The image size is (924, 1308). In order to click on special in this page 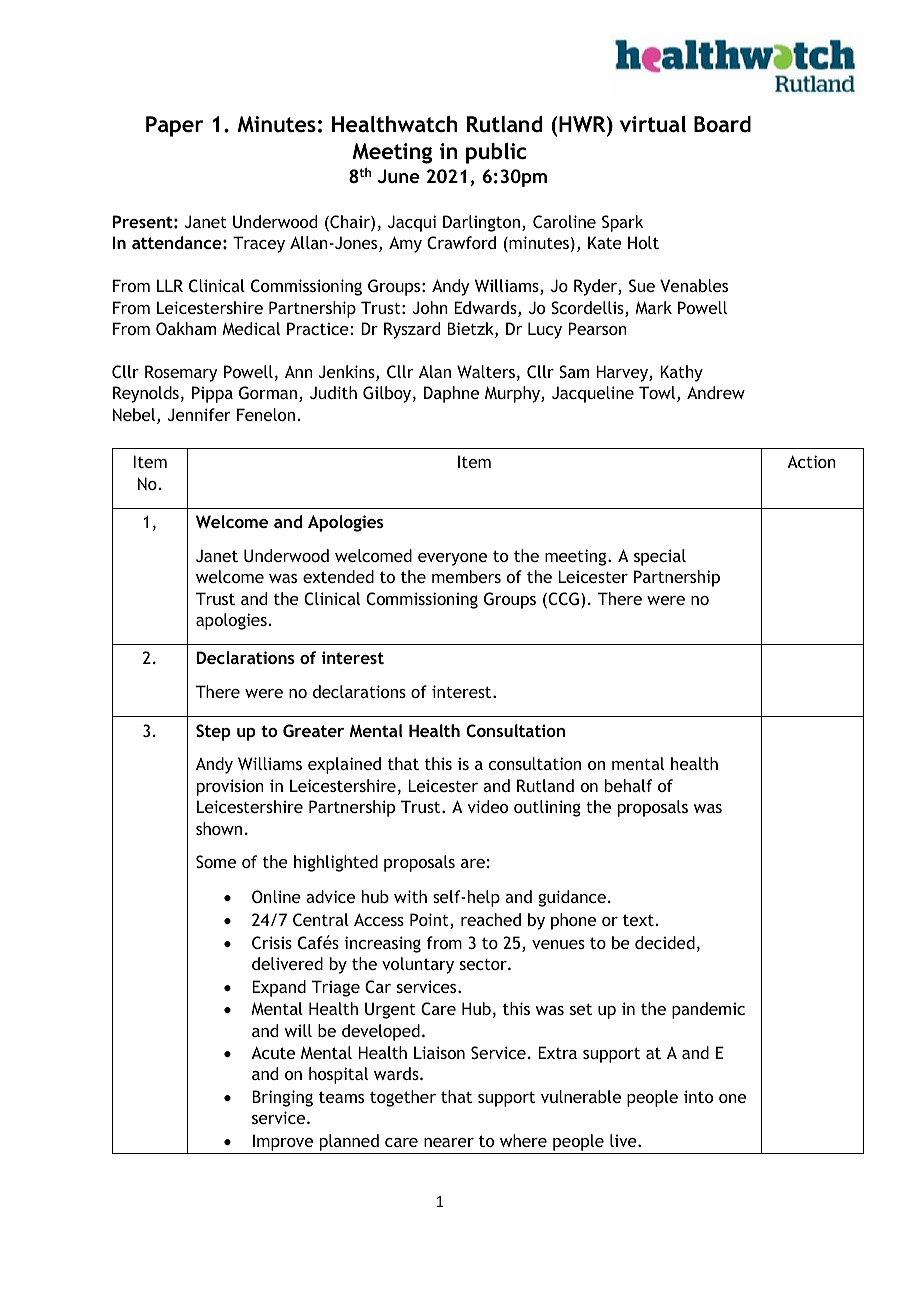, I will do `click(660, 557)`.
